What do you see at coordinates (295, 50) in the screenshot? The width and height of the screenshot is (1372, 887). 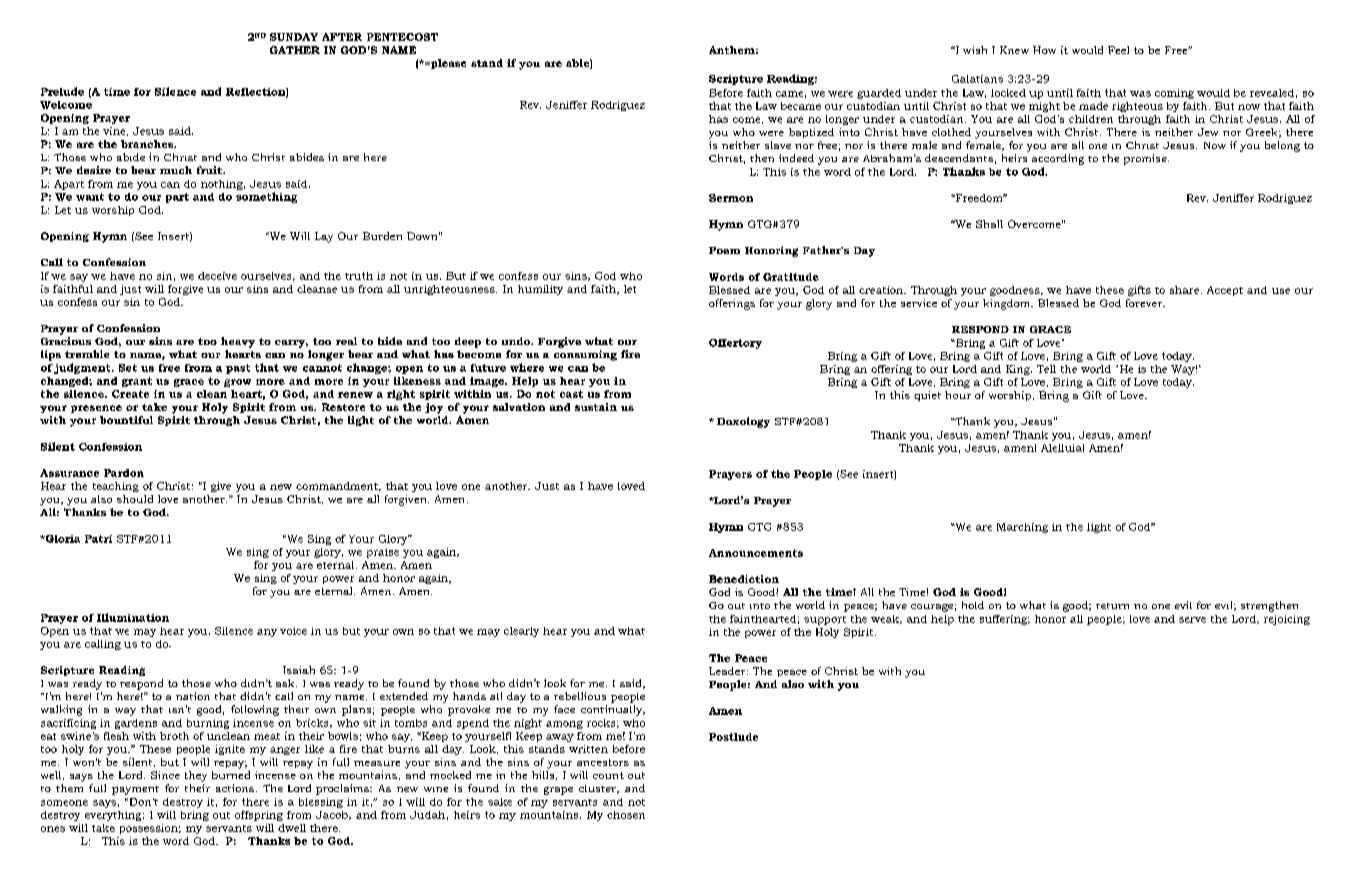 I see `GATHER` at bounding box center [295, 50].
